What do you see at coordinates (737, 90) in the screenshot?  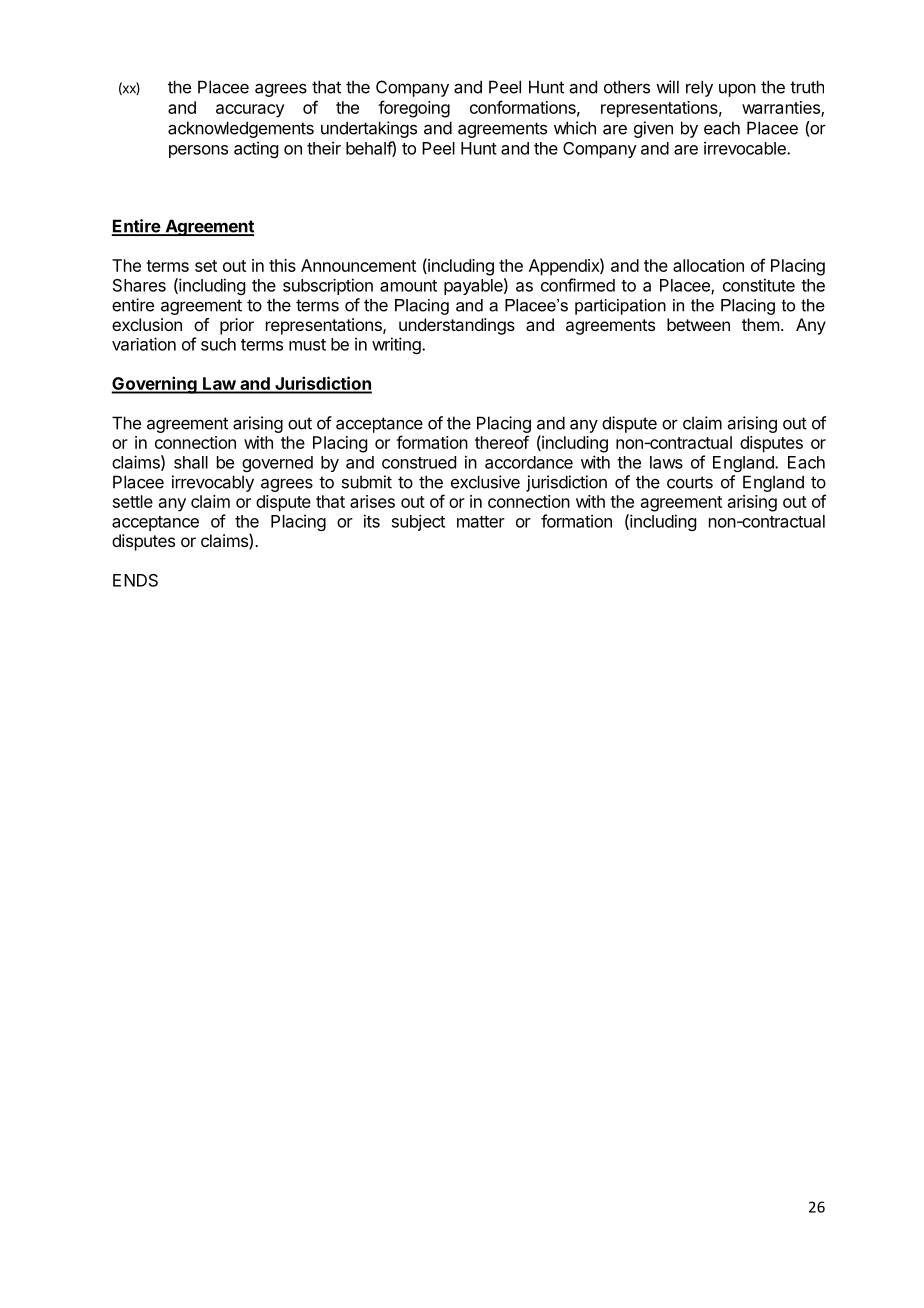 I see `upon` at bounding box center [737, 90].
